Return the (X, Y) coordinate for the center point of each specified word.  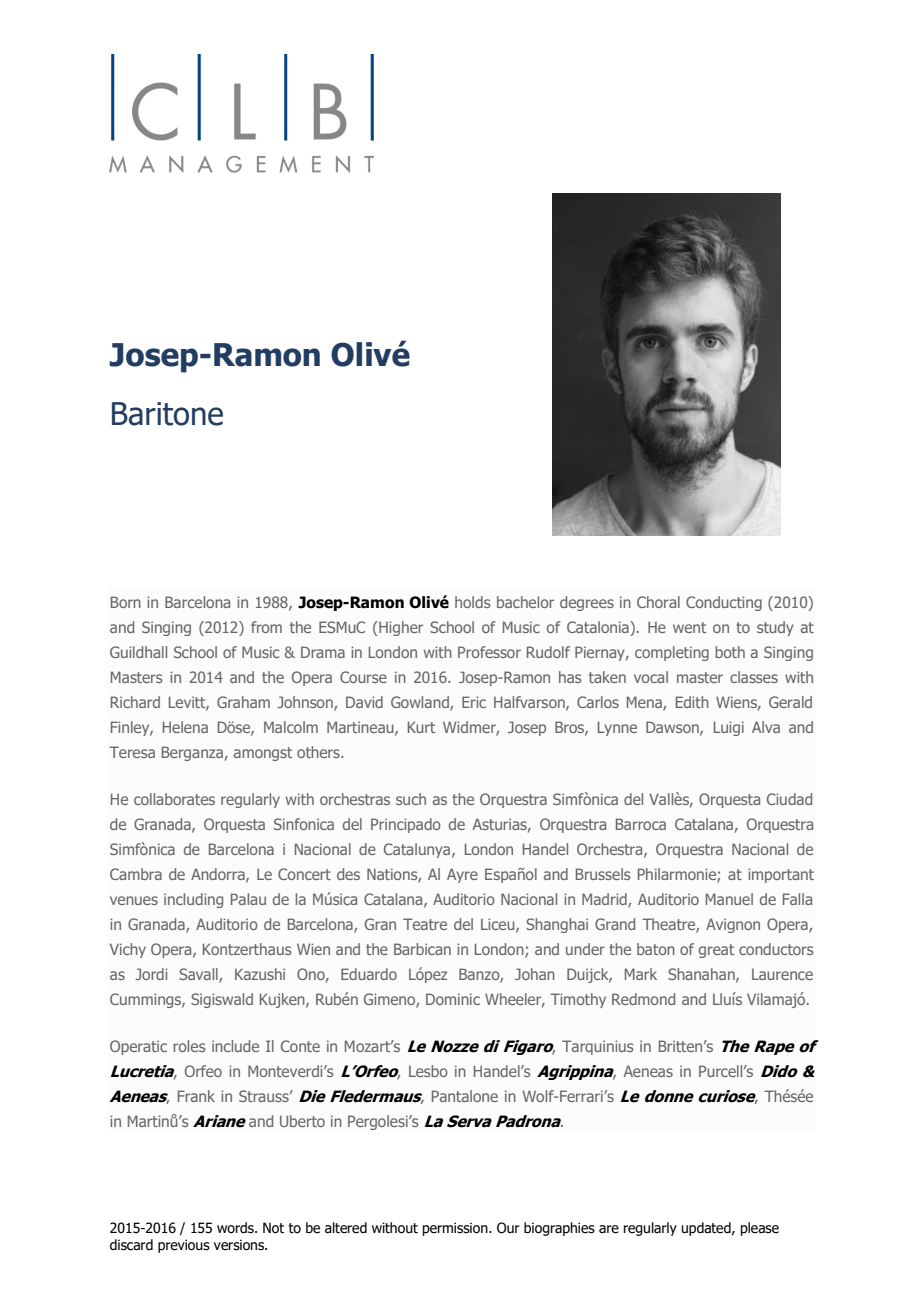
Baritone (167, 414)
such (411, 799)
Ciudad (789, 799)
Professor (489, 652)
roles (189, 1046)
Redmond (643, 999)
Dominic (453, 999)
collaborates (174, 799)
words (236, 1228)
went (689, 627)
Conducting (724, 603)
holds (473, 602)
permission (456, 1229)
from (266, 627)
